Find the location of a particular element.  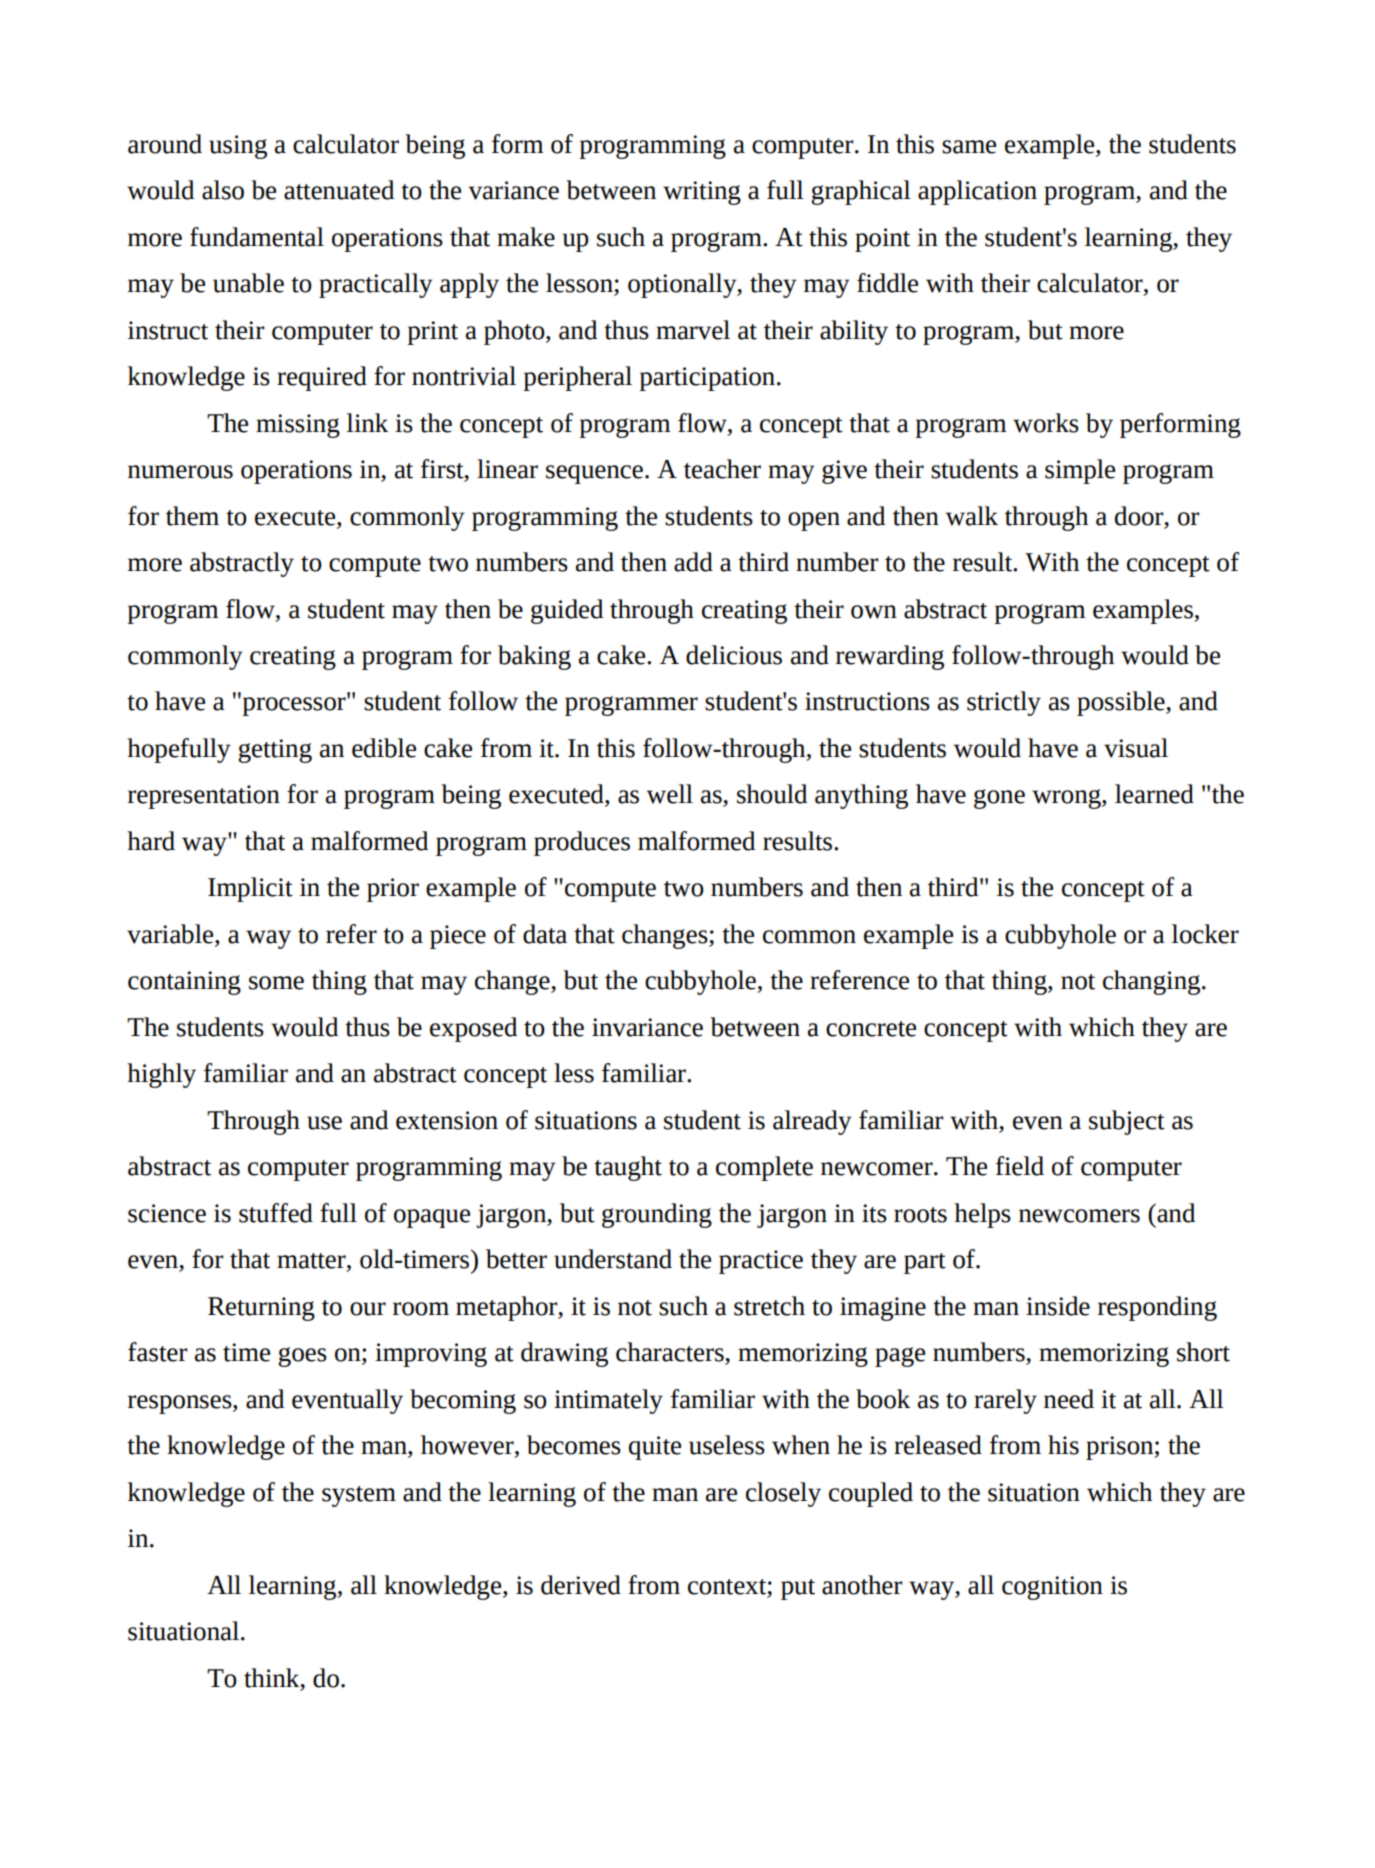

system is located at coordinates (359, 1496).
